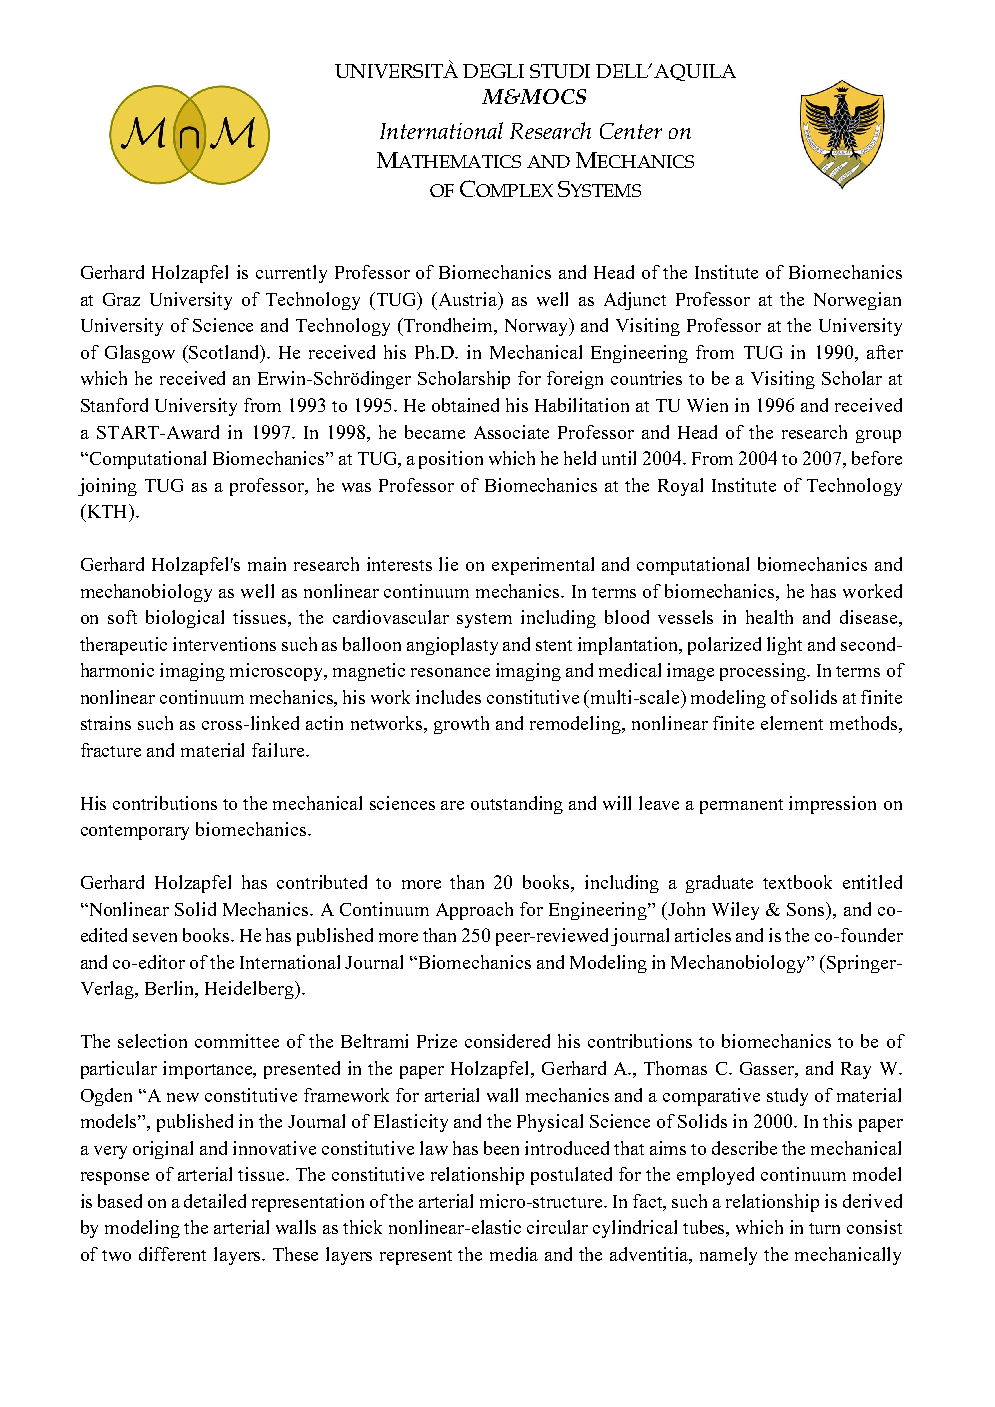 This image has height=1407, width=995. I want to click on outstanding, so click(517, 805).
